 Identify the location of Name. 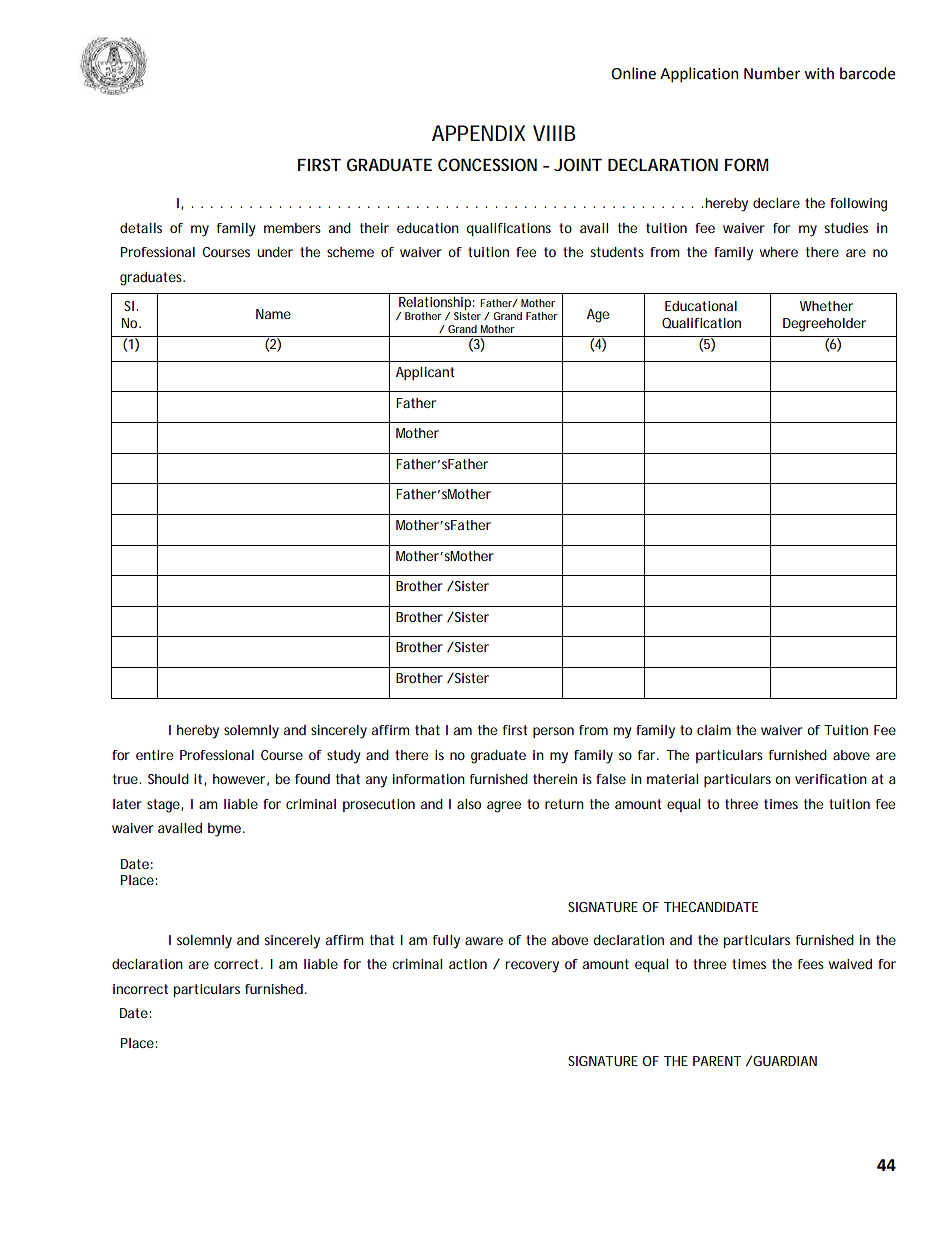
(273, 314).
